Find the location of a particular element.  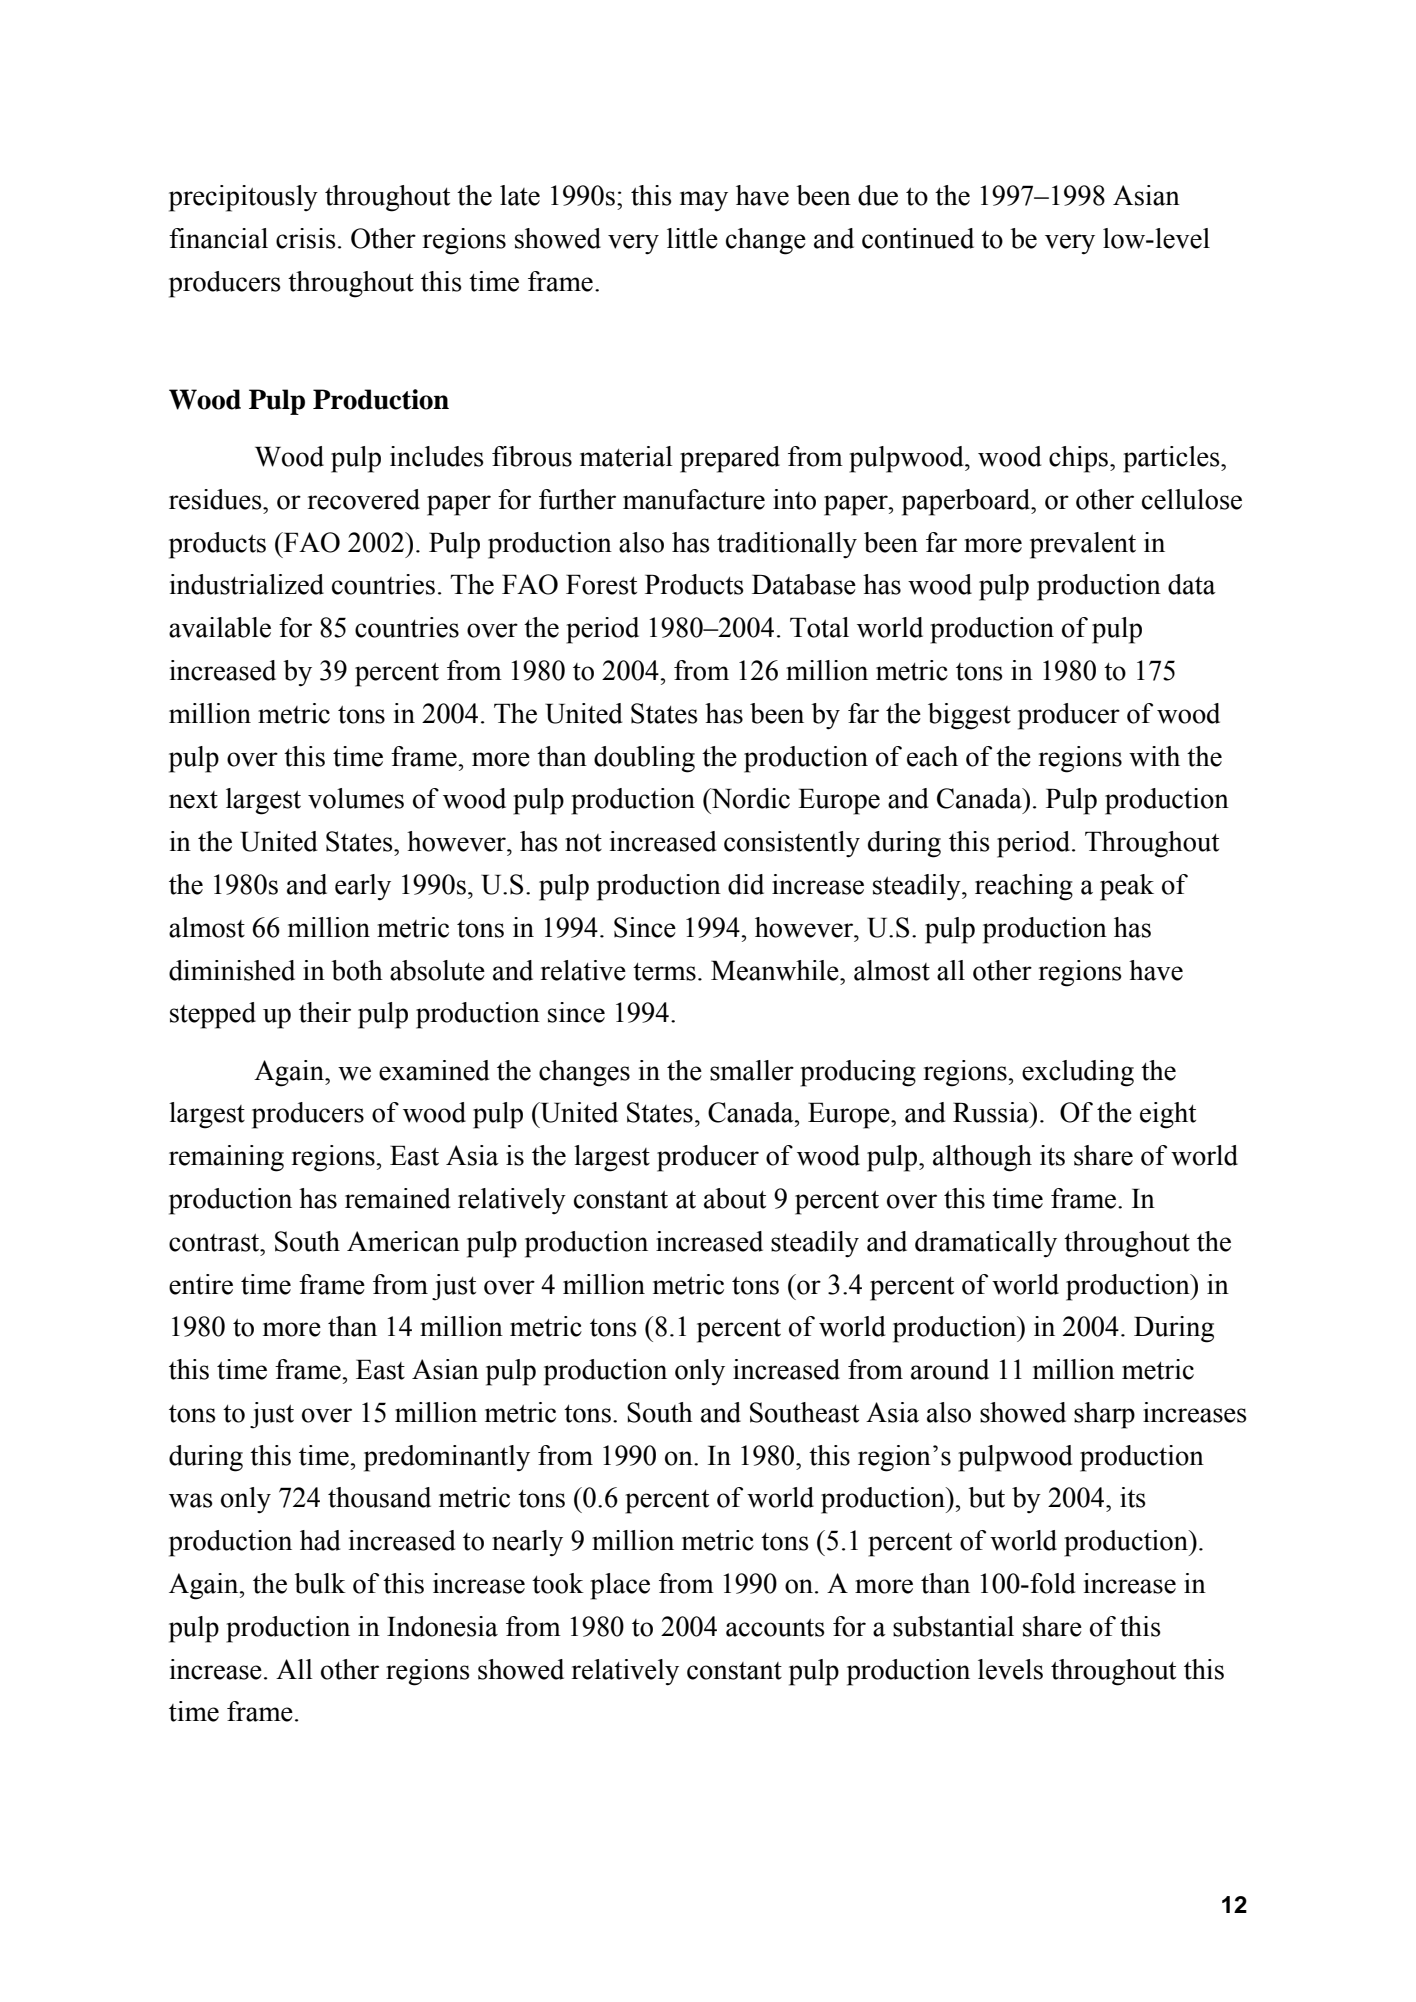

remaining is located at coordinates (226, 1158).
